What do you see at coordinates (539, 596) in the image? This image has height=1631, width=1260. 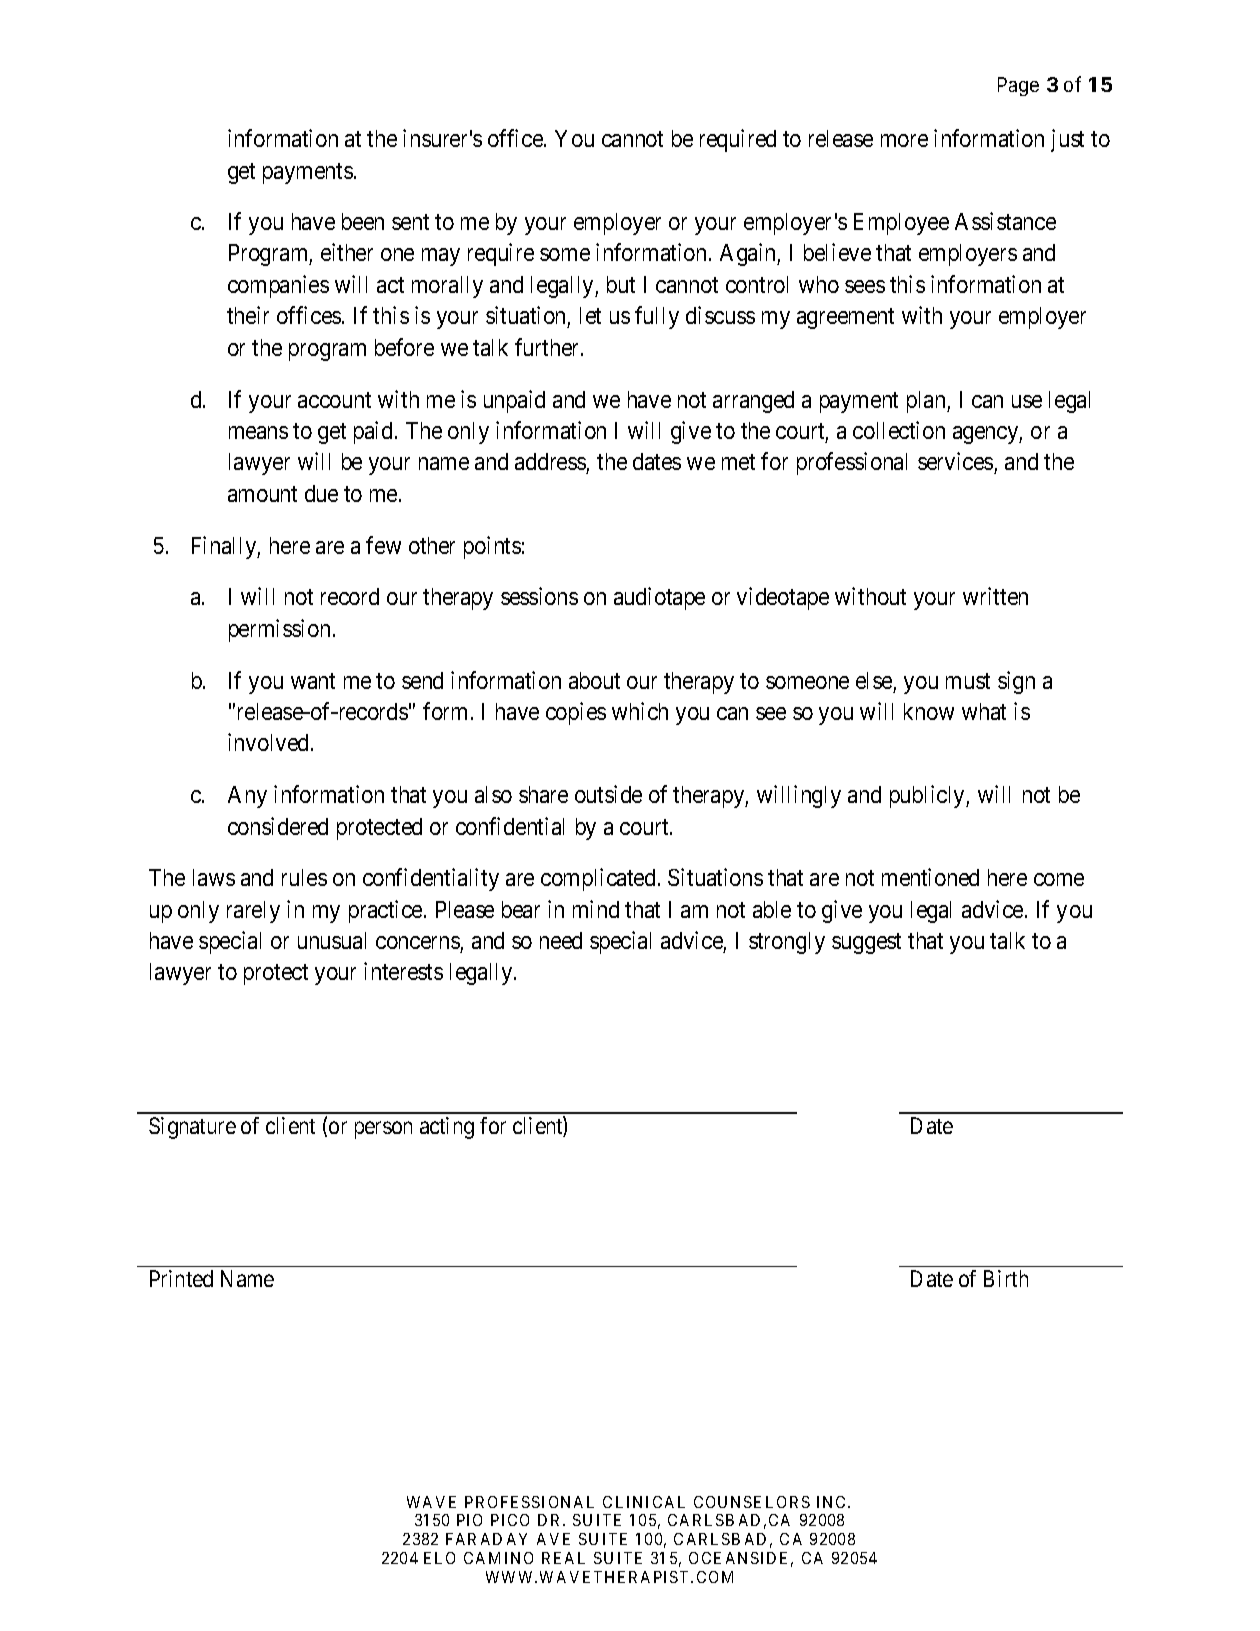 I see `sessions` at bounding box center [539, 596].
